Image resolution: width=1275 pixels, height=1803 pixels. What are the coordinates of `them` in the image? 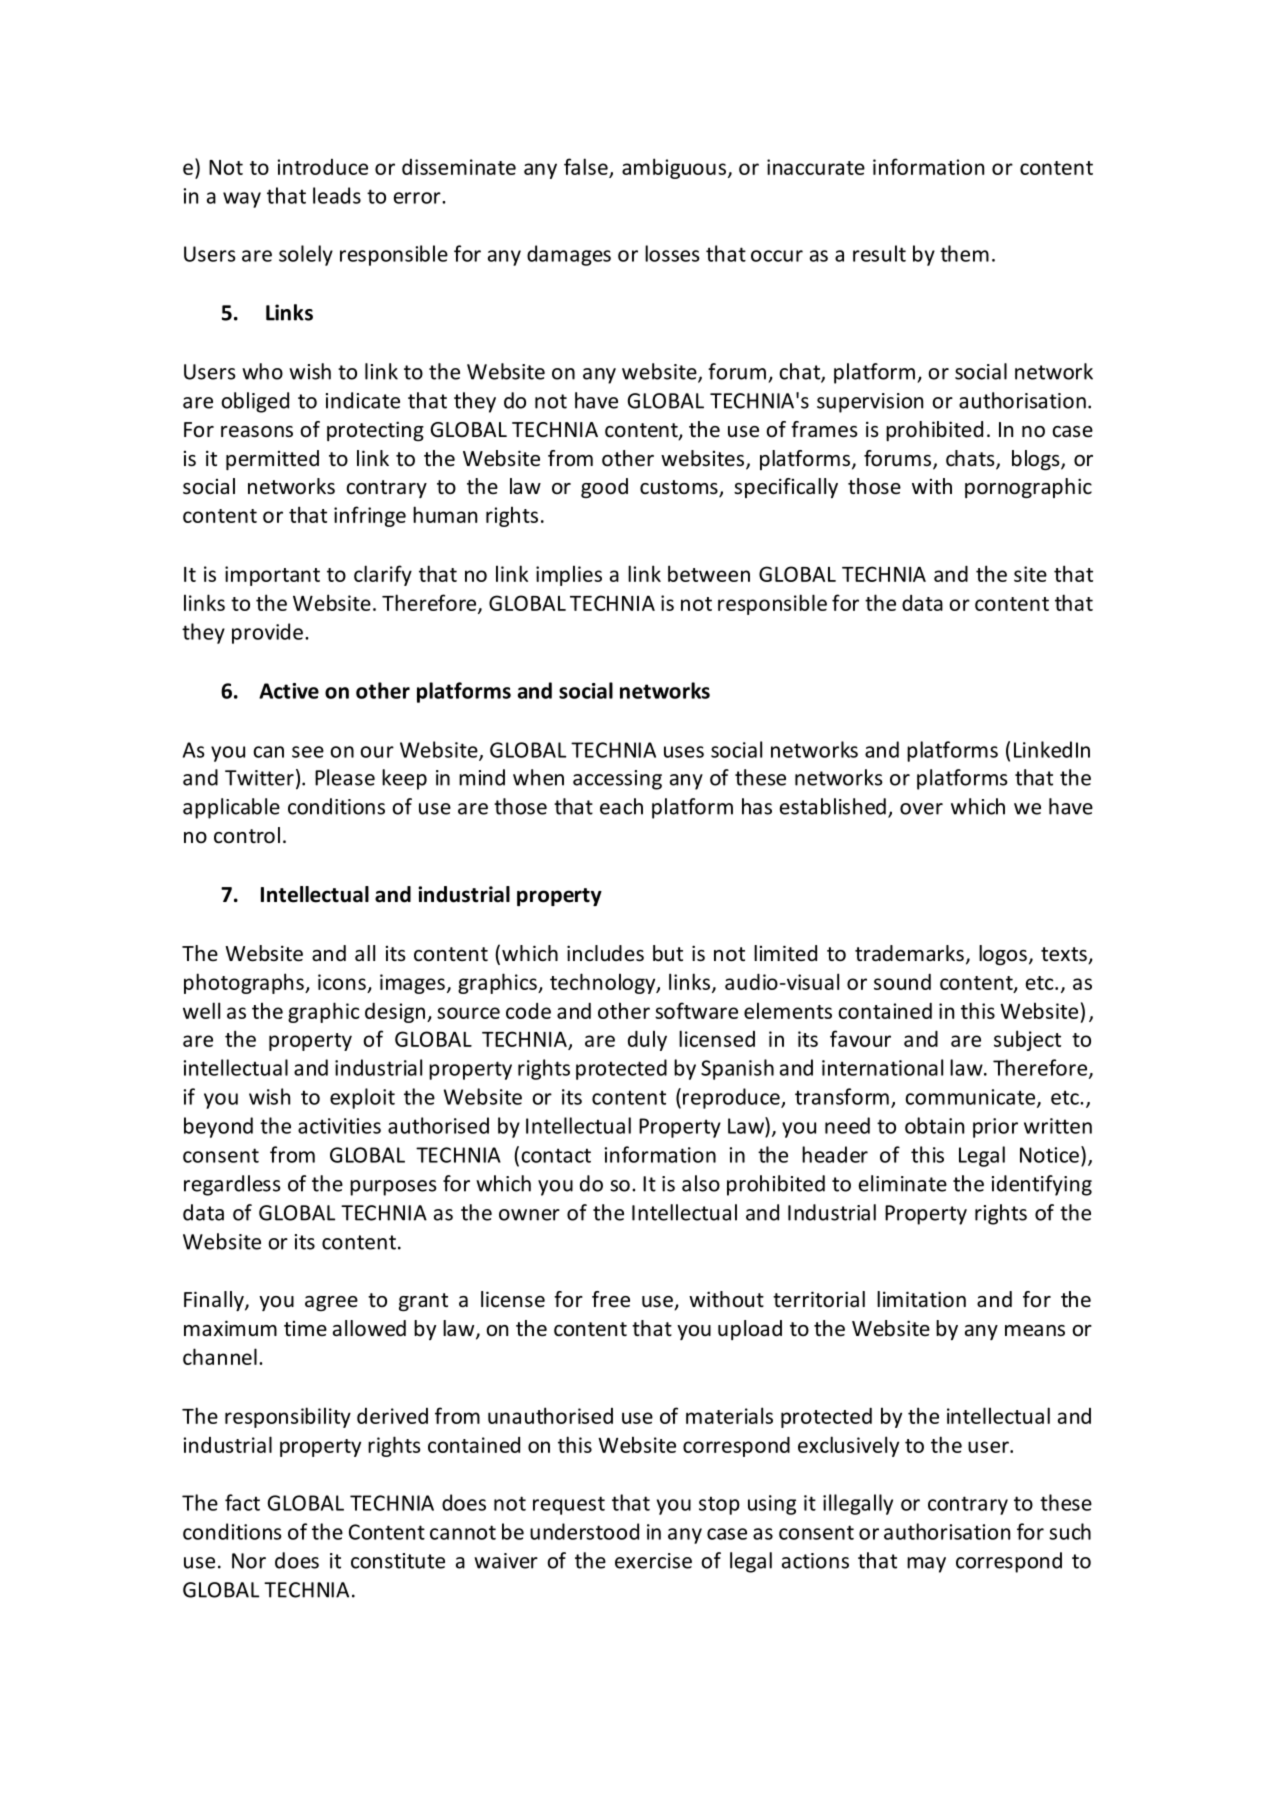 It's located at (964, 253).
